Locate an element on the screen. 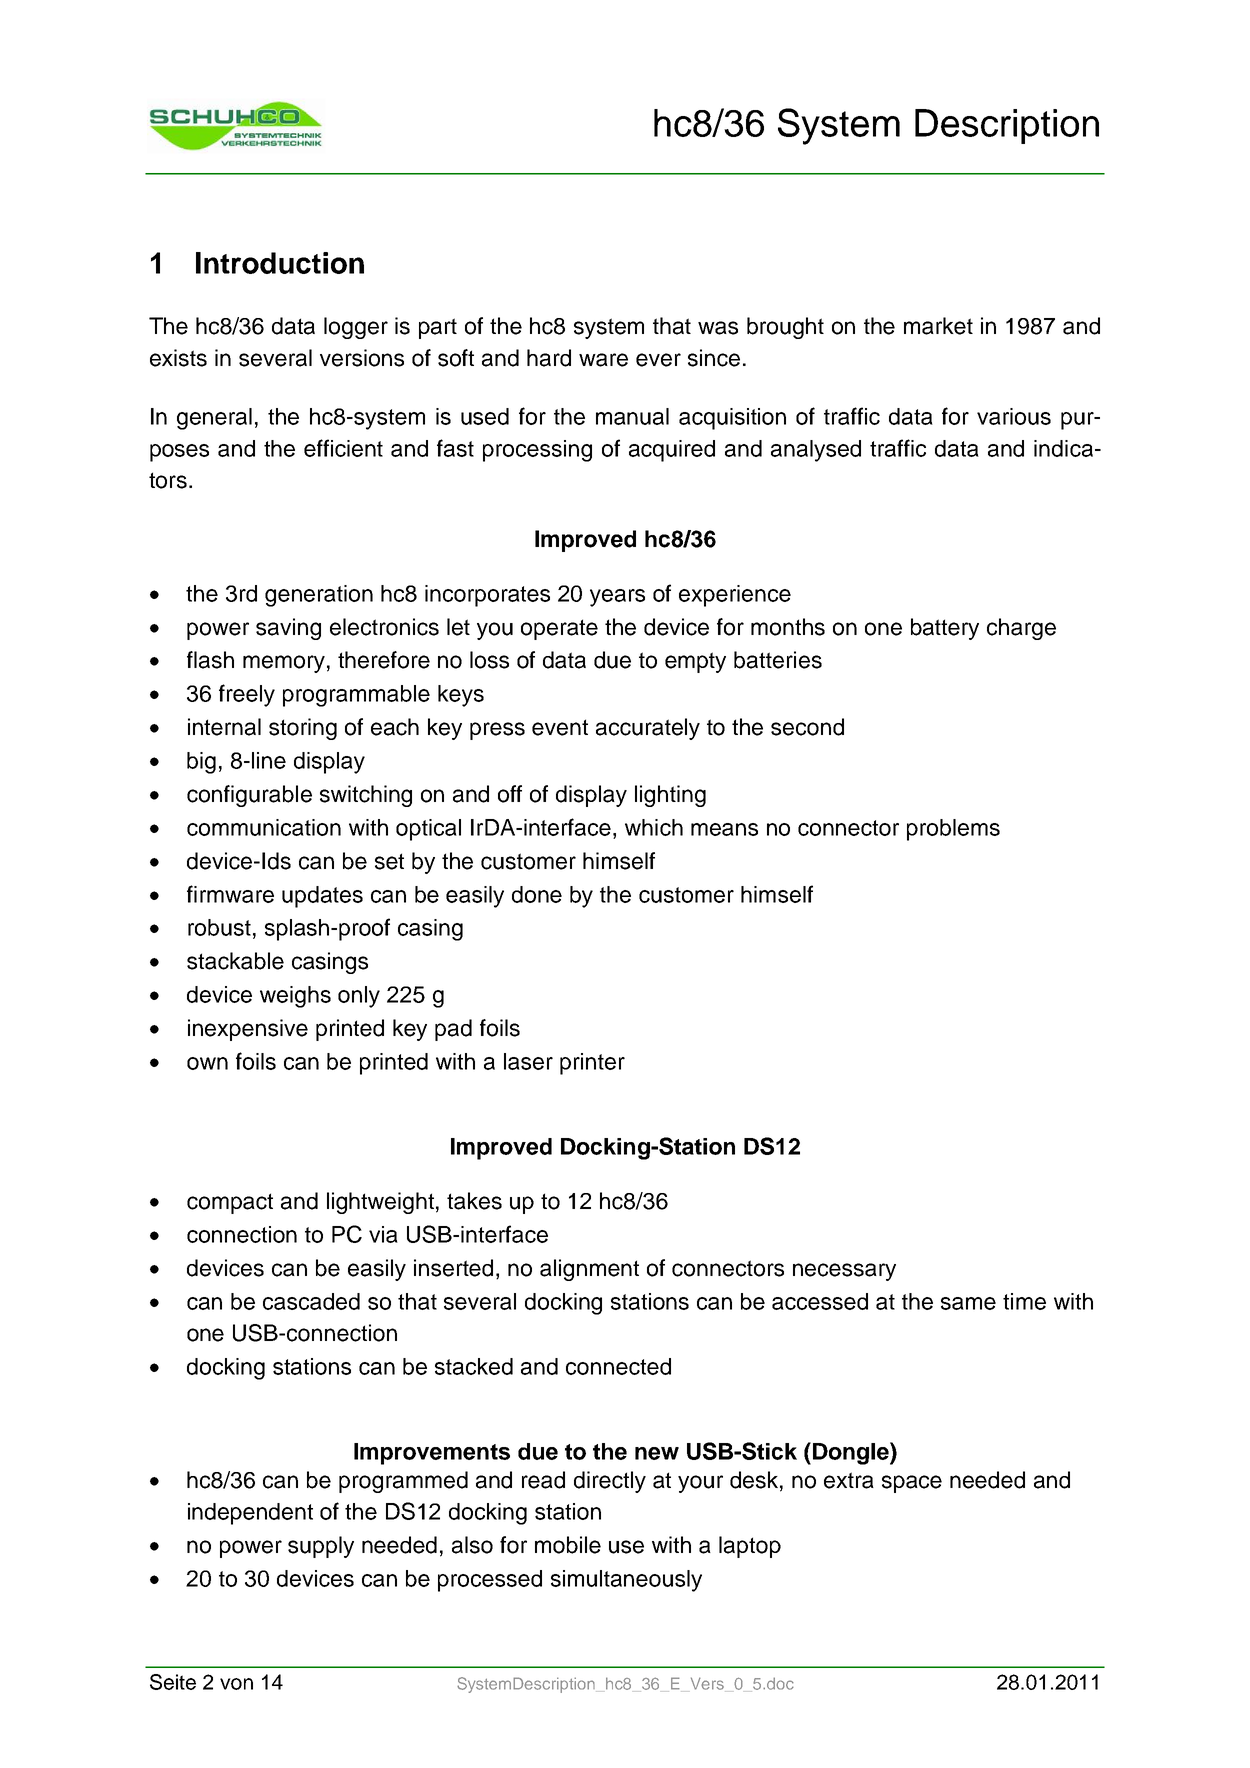 The image size is (1250, 1768). cascaded is located at coordinates (311, 1301).
